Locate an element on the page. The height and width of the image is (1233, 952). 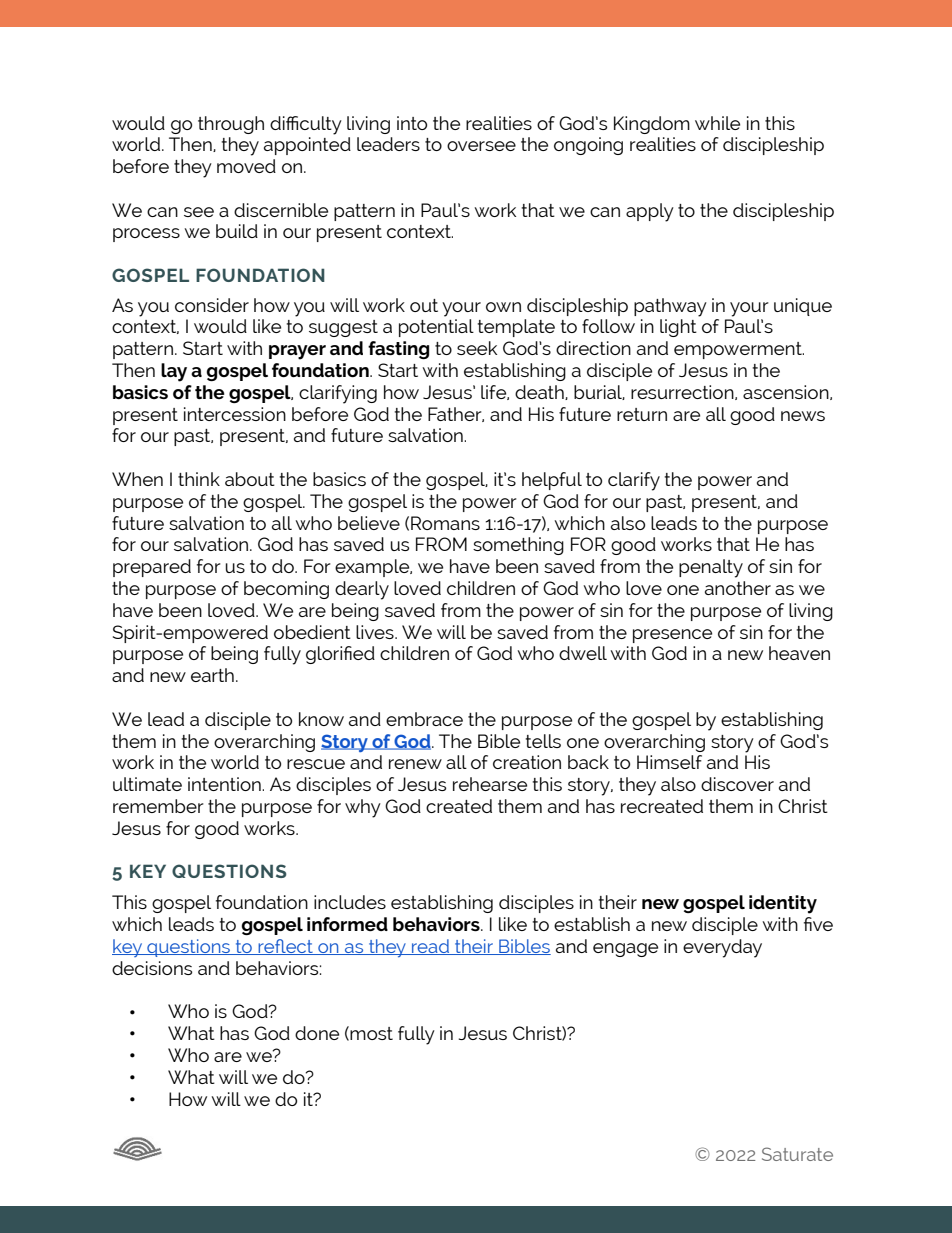
news is located at coordinates (803, 416).
